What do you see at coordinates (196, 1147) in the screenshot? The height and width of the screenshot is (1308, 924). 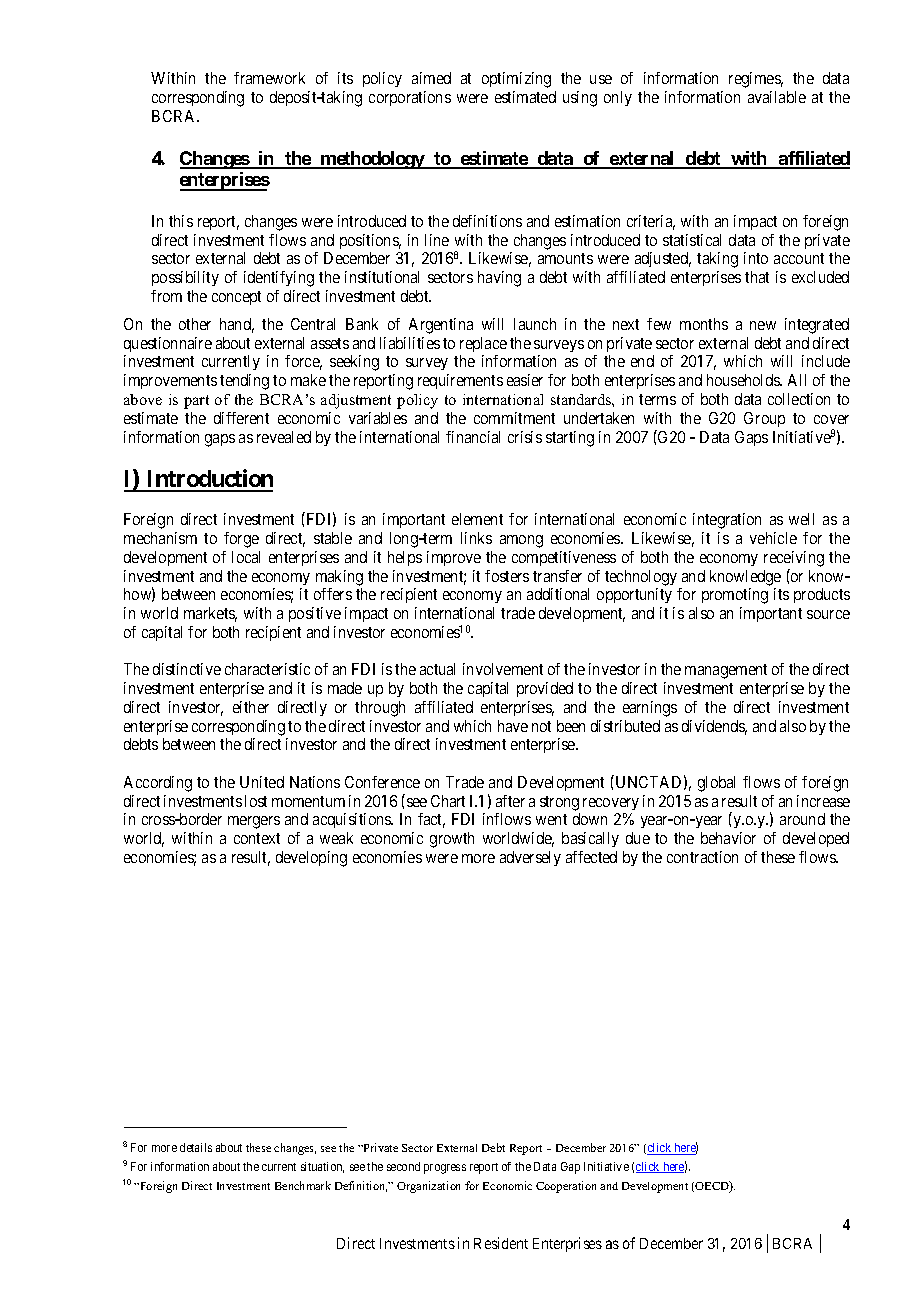 I see `details` at bounding box center [196, 1147].
